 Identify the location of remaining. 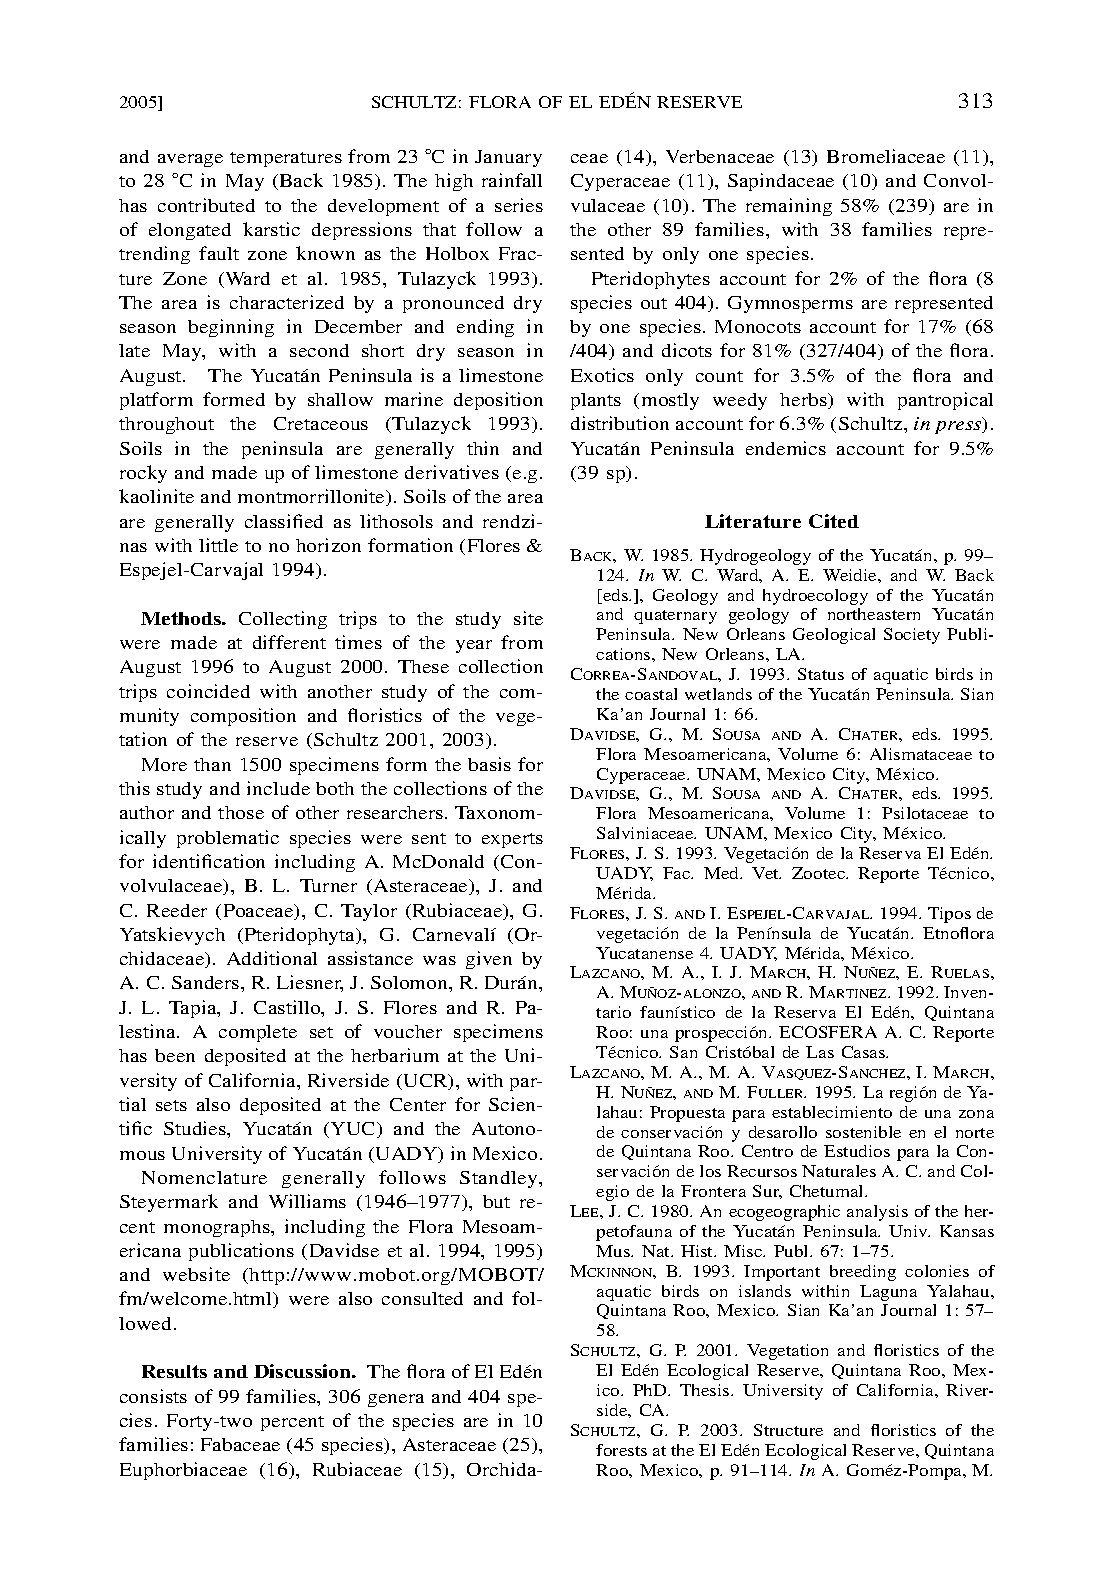
(789, 207).
